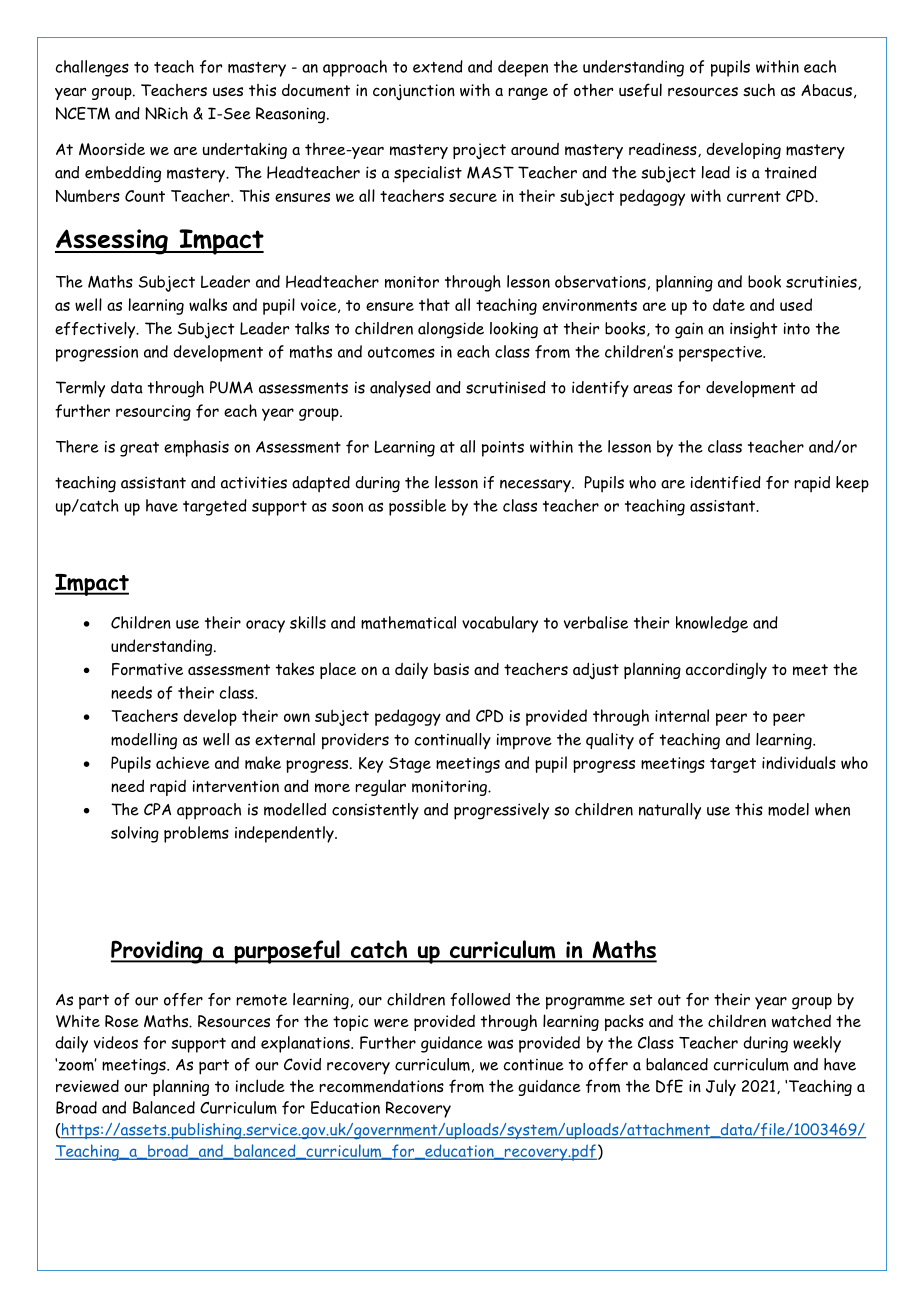 Image resolution: width=924 pixels, height=1308 pixels. Describe the element at coordinates (147, 669) in the document. I see `Formative` at that location.
